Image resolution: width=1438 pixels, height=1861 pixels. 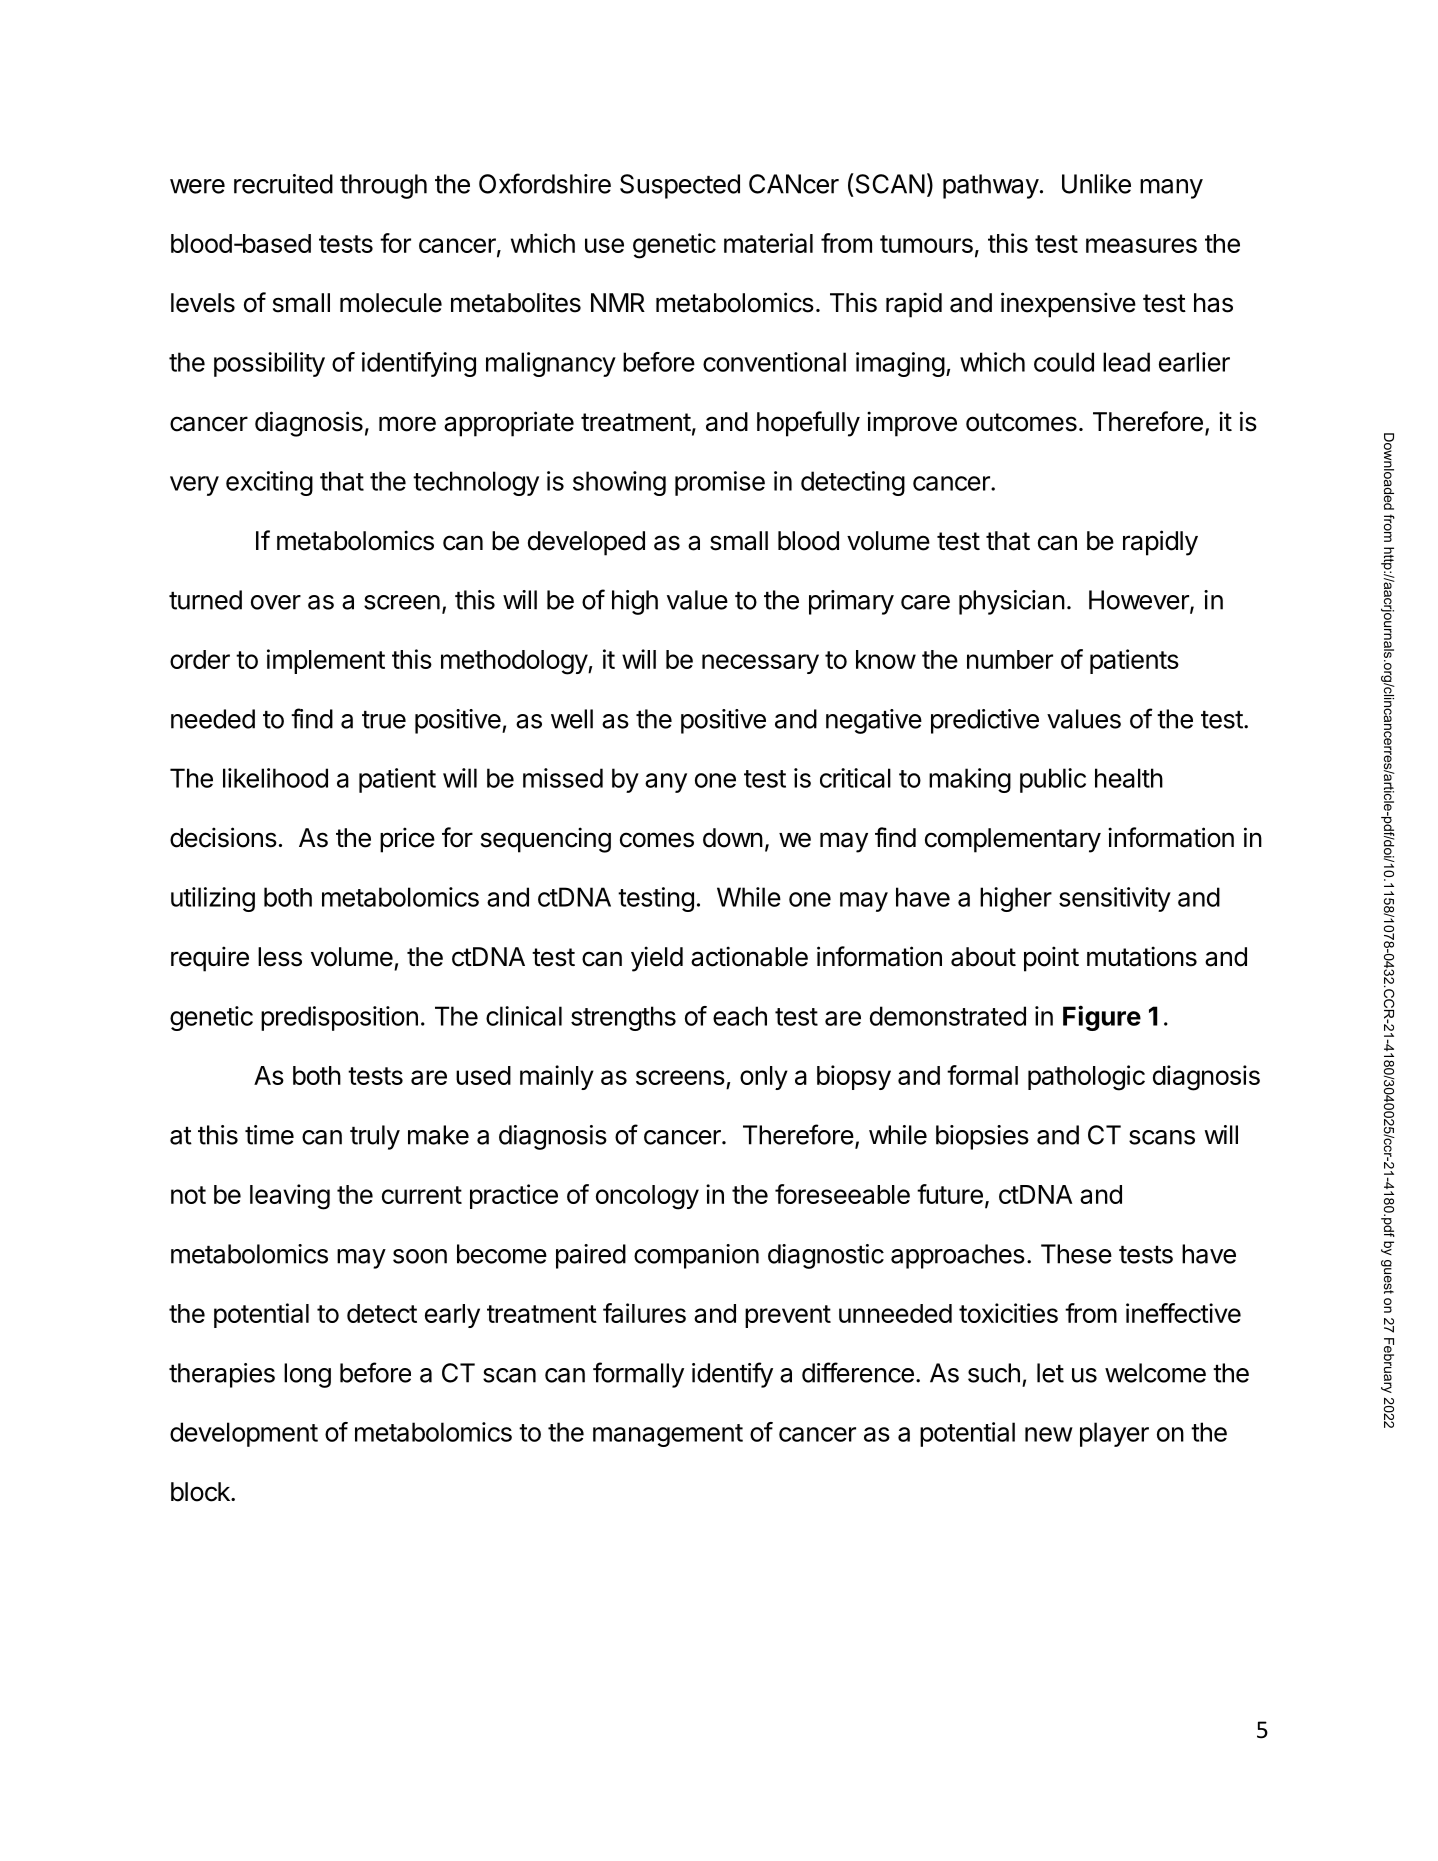 I want to click on However, so click(x=1140, y=601).
